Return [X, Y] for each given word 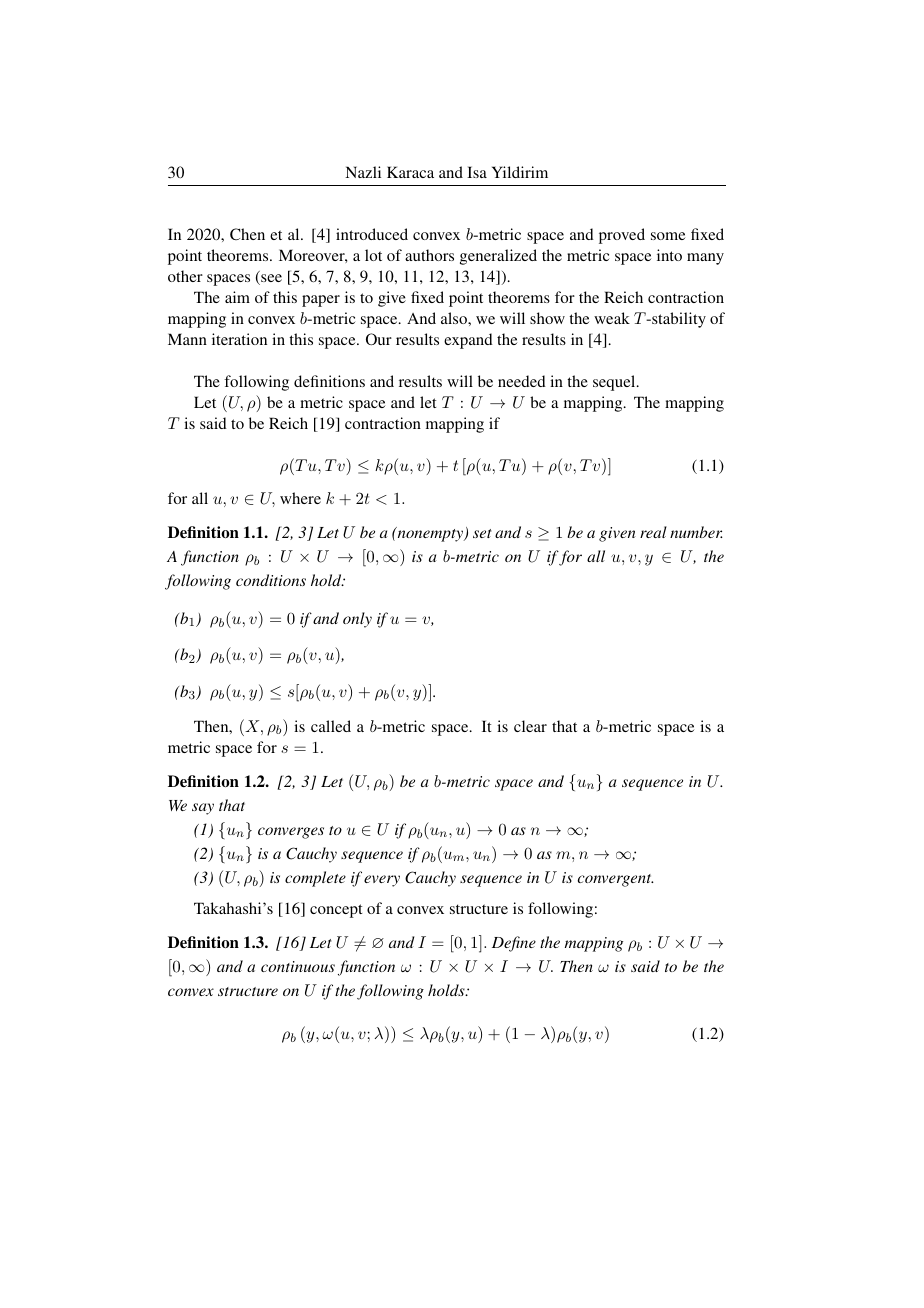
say [203, 809]
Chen [247, 234]
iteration [239, 339]
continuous [298, 966]
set [482, 533]
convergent [616, 880]
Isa [477, 172]
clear [530, 726]
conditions [271, 580]
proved [622, 236]
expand [468, 341]
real [653, 532]
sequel [615, 383]
